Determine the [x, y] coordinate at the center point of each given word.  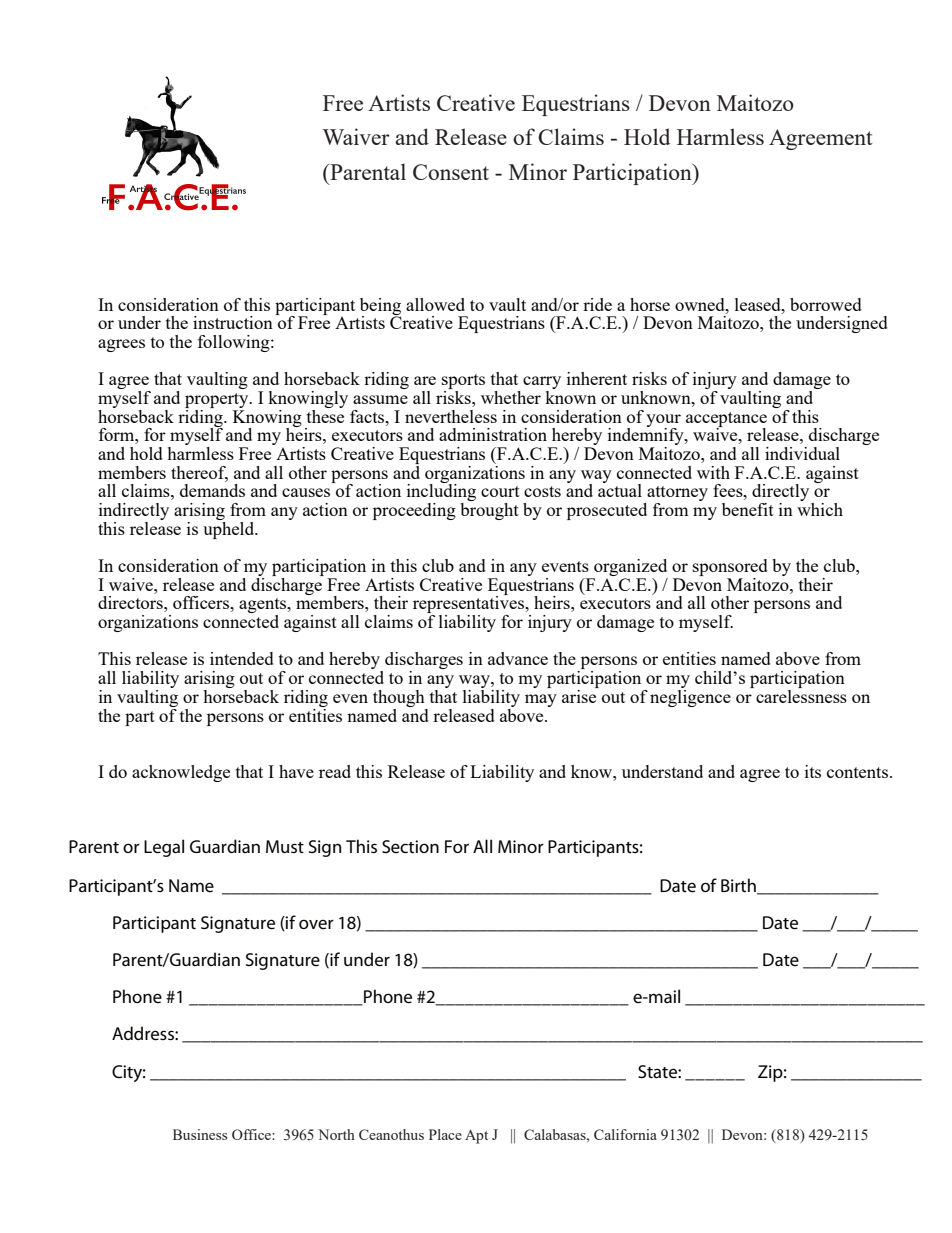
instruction [233, 322]
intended [242, 658]
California [625, 1134]
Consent [451, 172]
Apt [476, 1137]
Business [200, 1134]
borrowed [826, 304]
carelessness [801, 695]
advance [518, 658]
